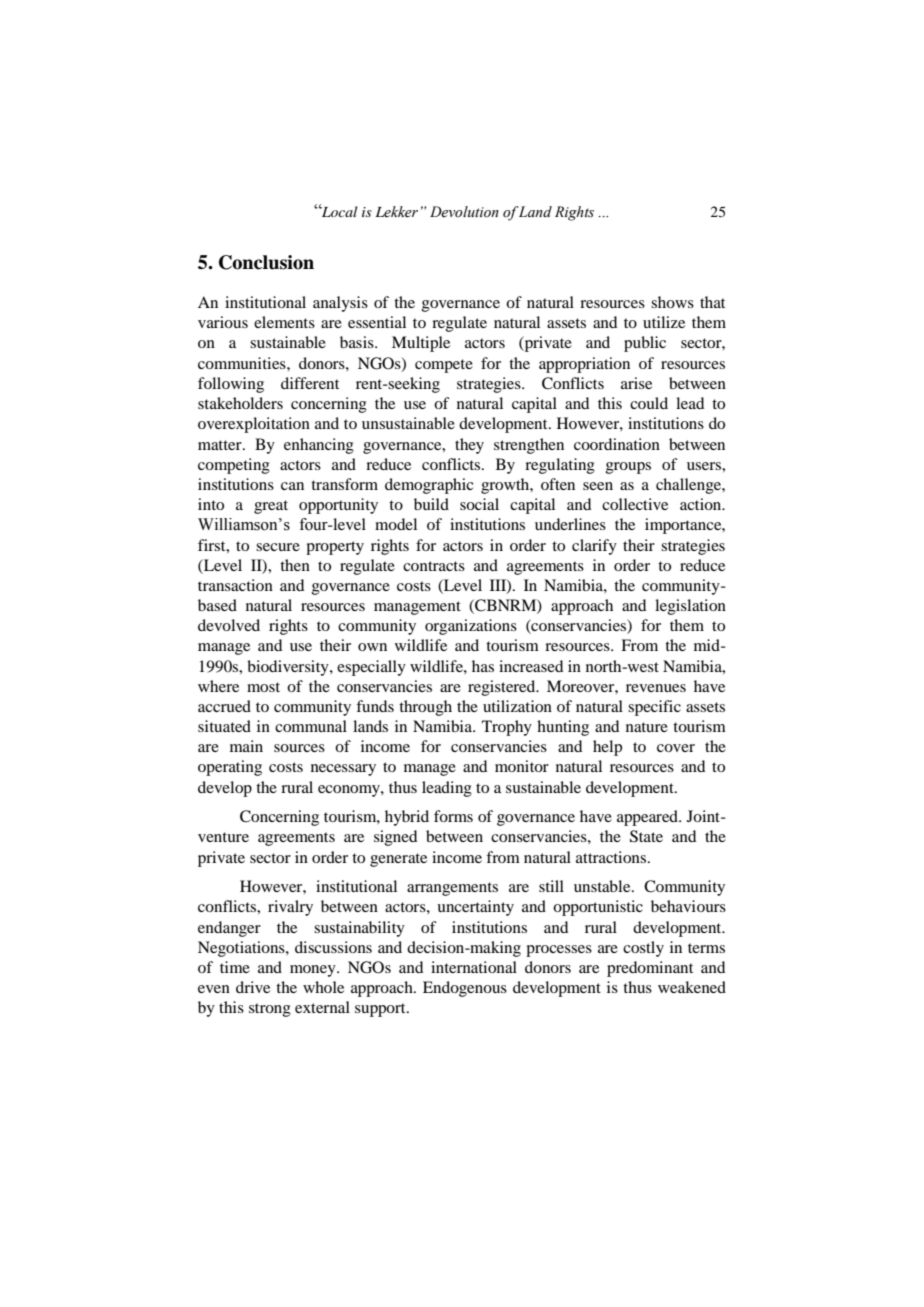  Describe the element at coordinates (672, 302) in the screenshot. I see `shows` at that location.
